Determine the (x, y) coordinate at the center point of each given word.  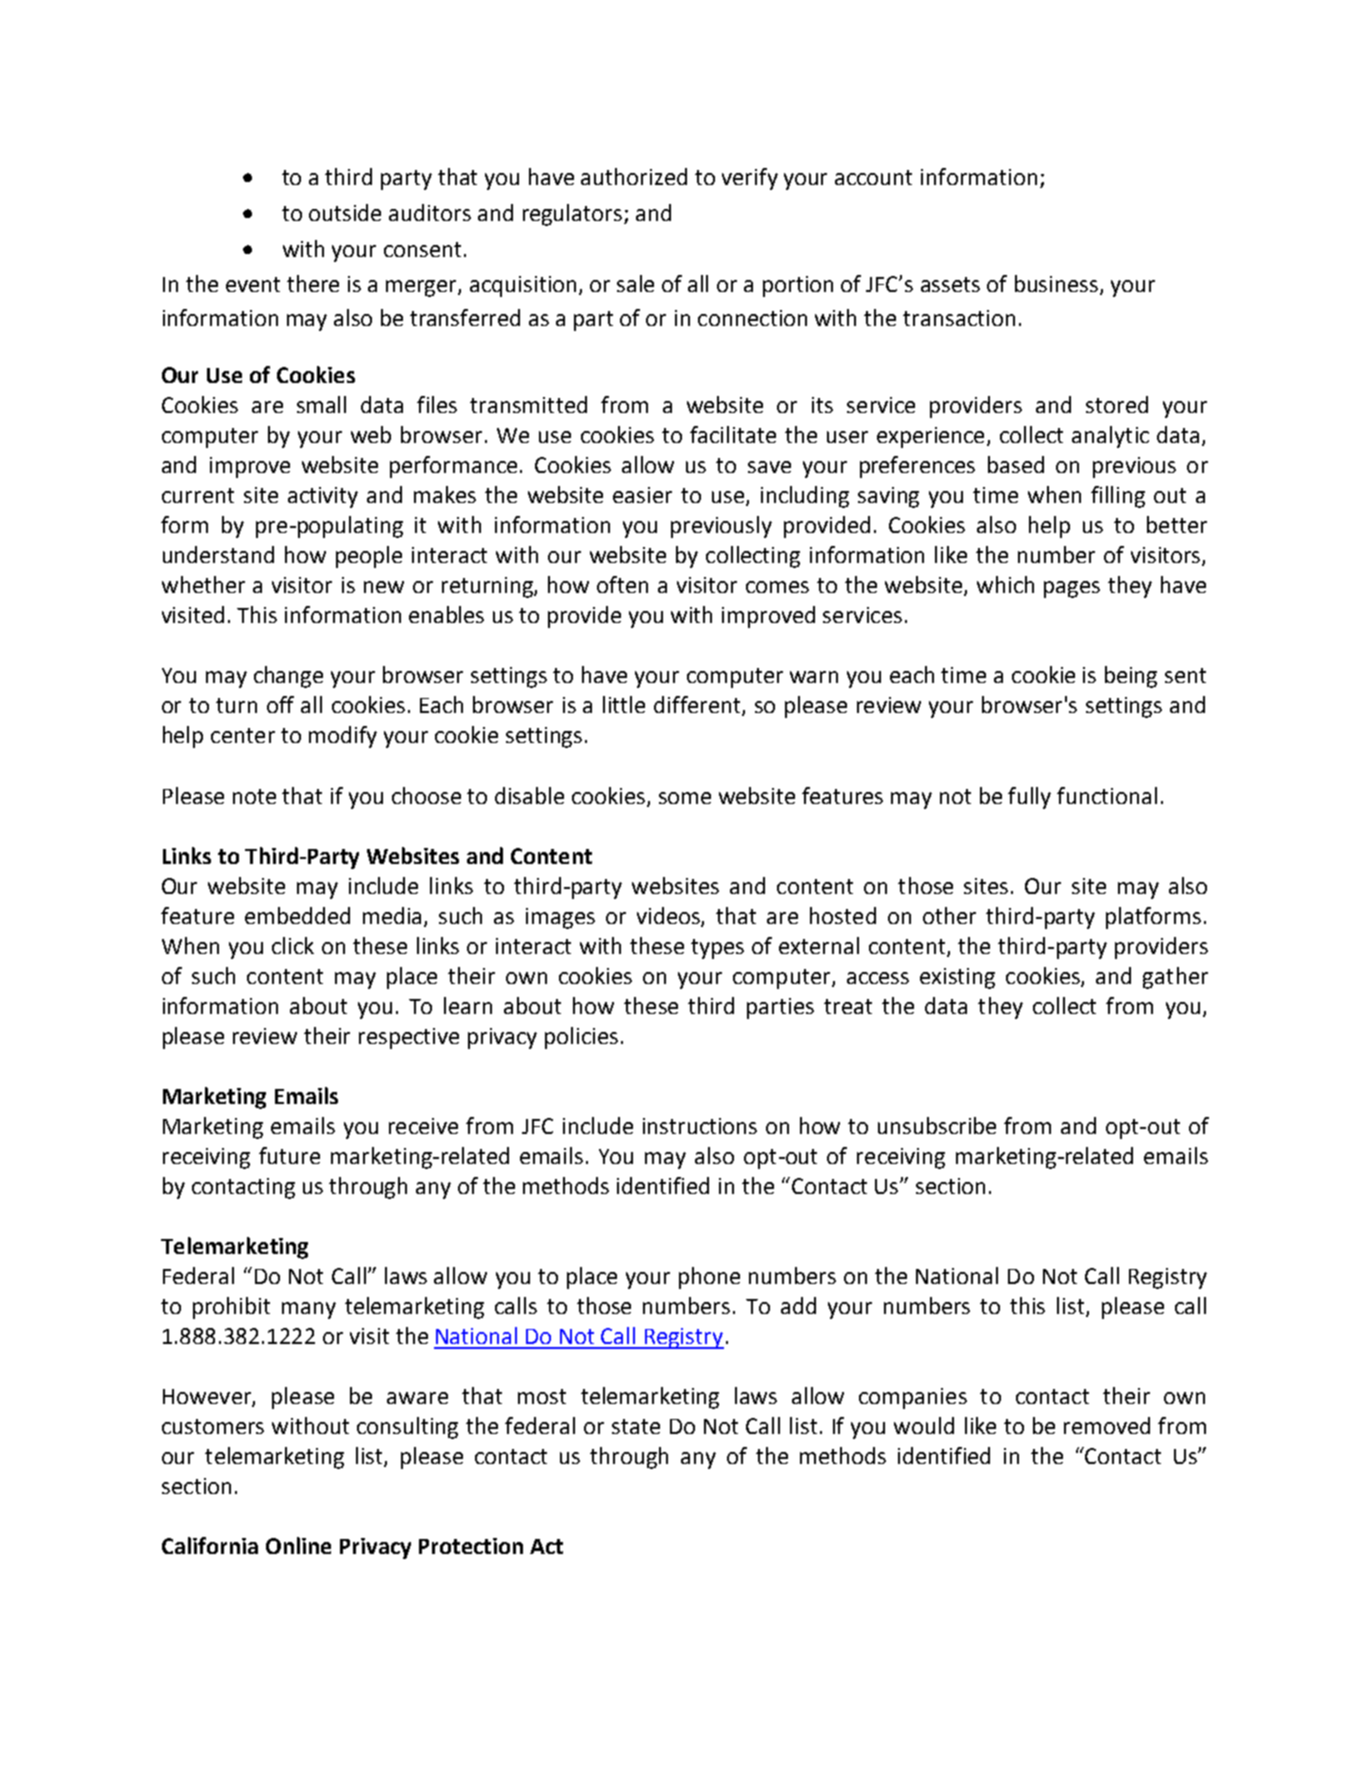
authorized (634, 176)
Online (298, 1545)
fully (1029, 798)
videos (669, 916)
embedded (297, 915)
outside (345, 212)
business (1056, 283)
